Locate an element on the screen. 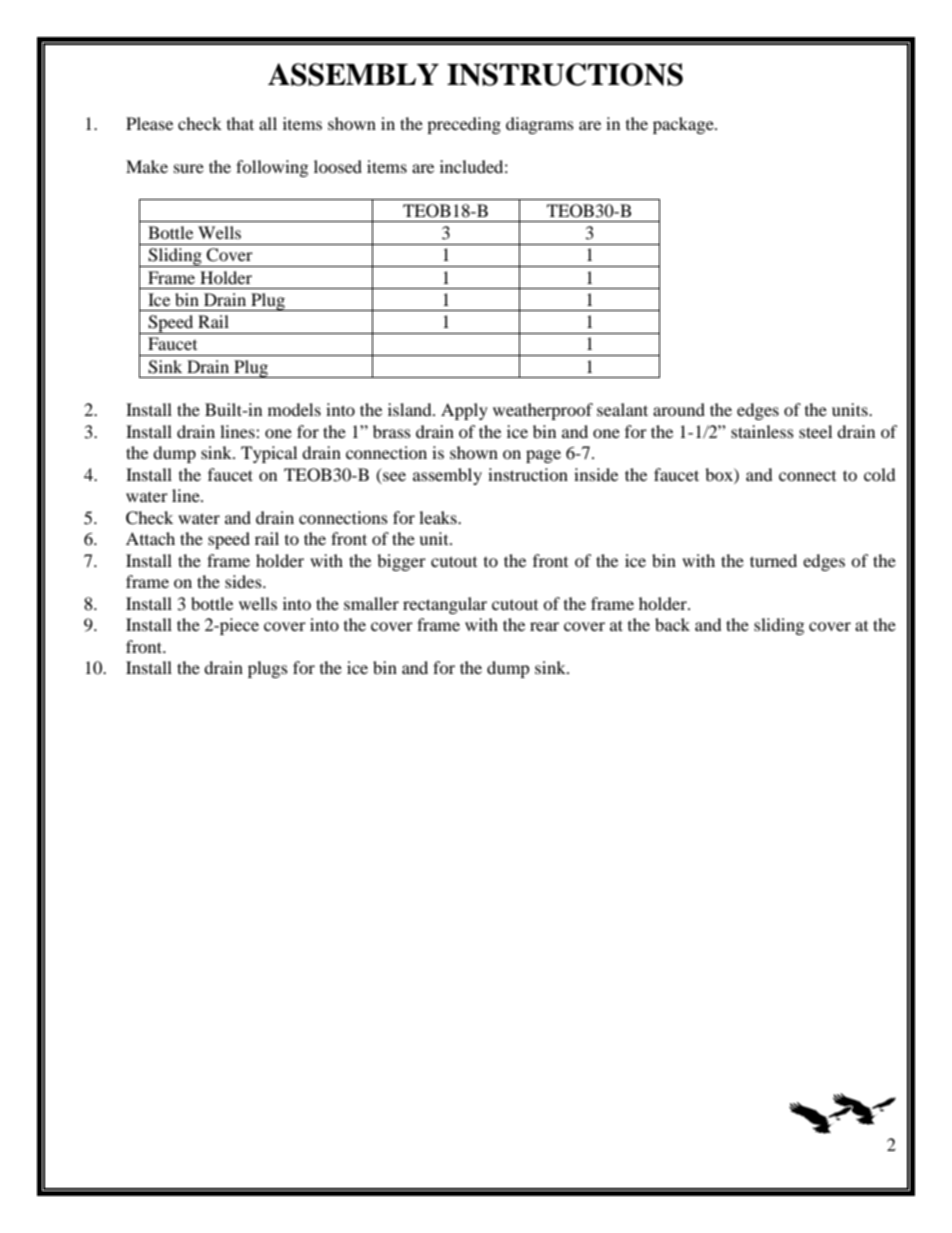  turned is located at coordinates (773, 560).
